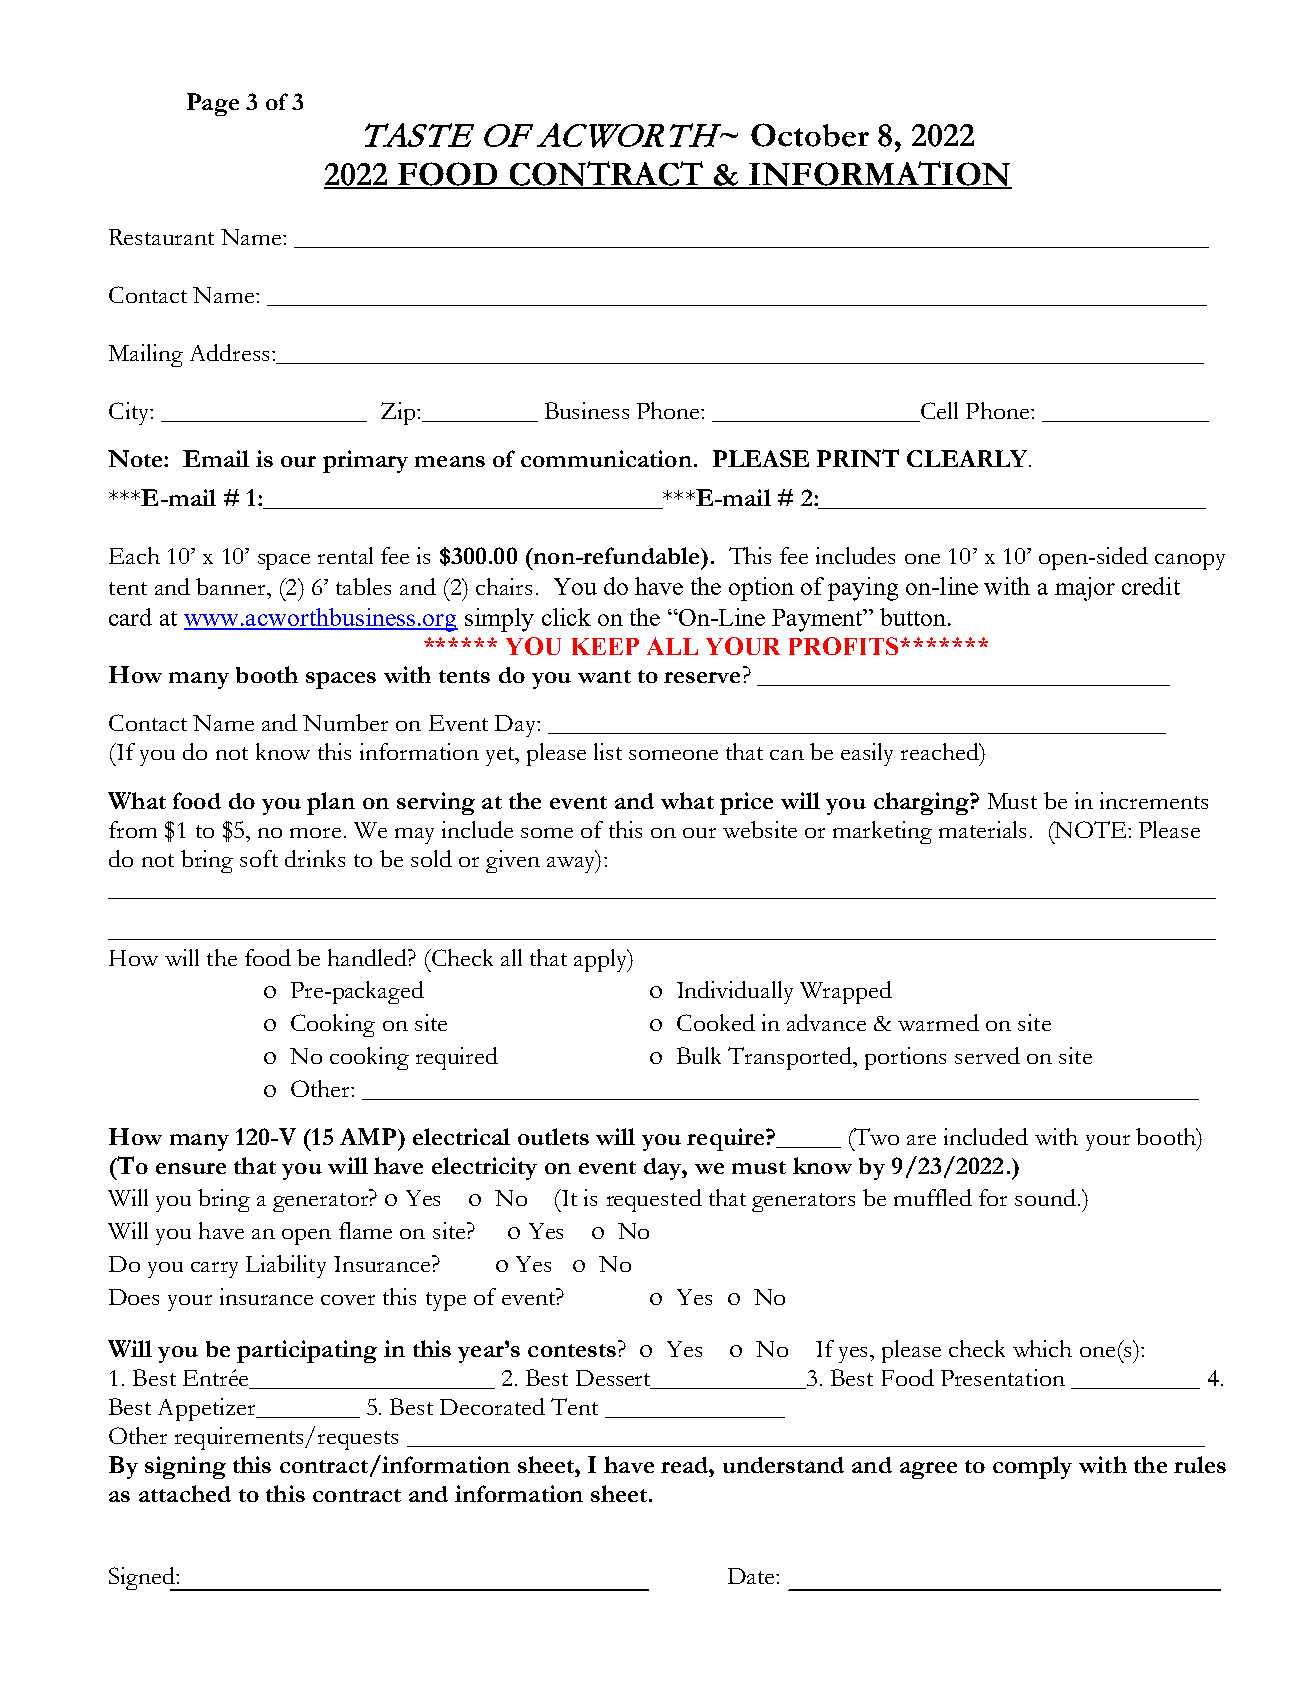 Image resolution: width=1314 pixels, height=1701 pixels. What do you see at coordinates (368, 1136) in the screenshot?
I see `AMP` at bounding box center [368, 1136].
